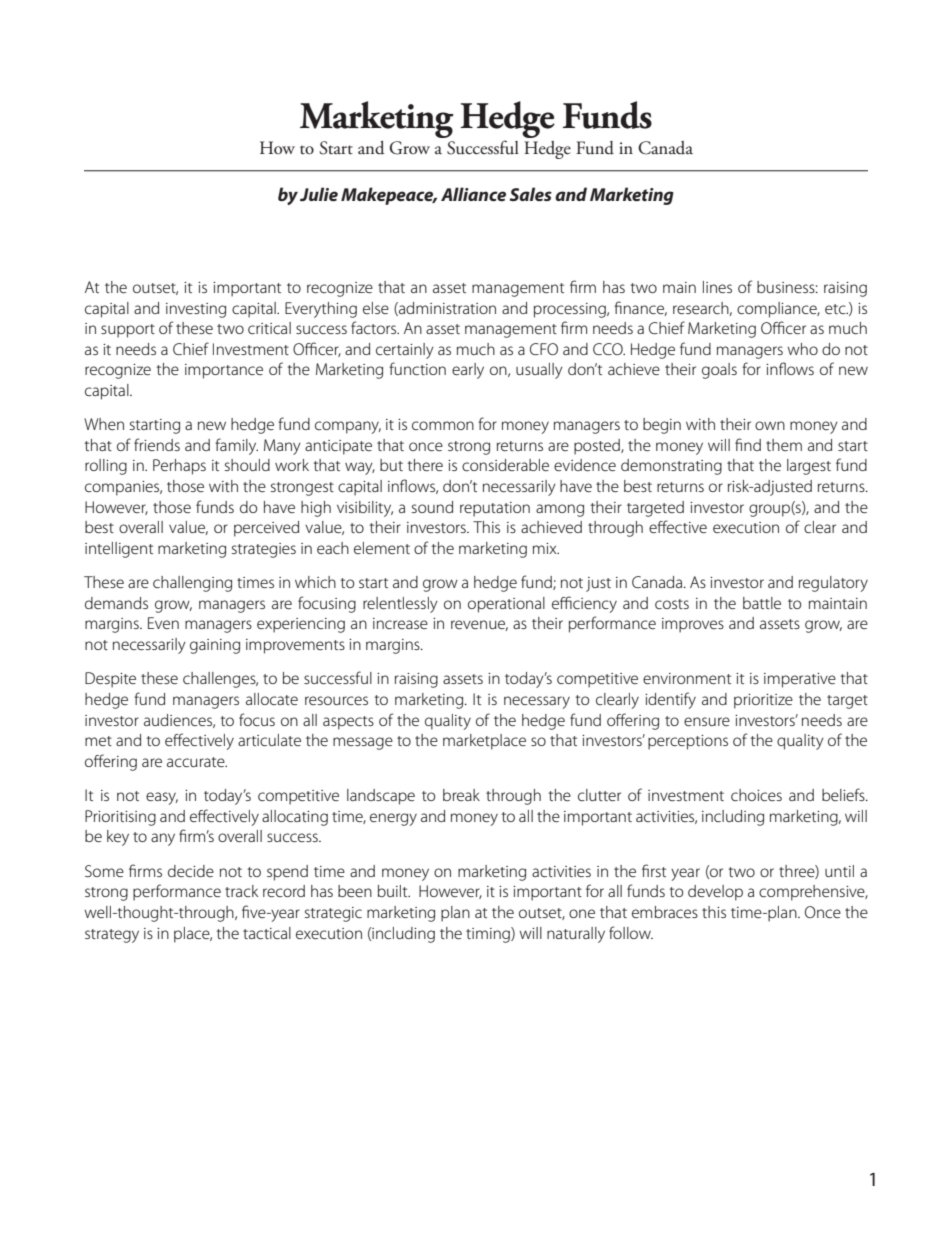  What do you see at coordinates (473, 194) in the screenshot?
I see `Alliance` at bounding box center [473, 194].
